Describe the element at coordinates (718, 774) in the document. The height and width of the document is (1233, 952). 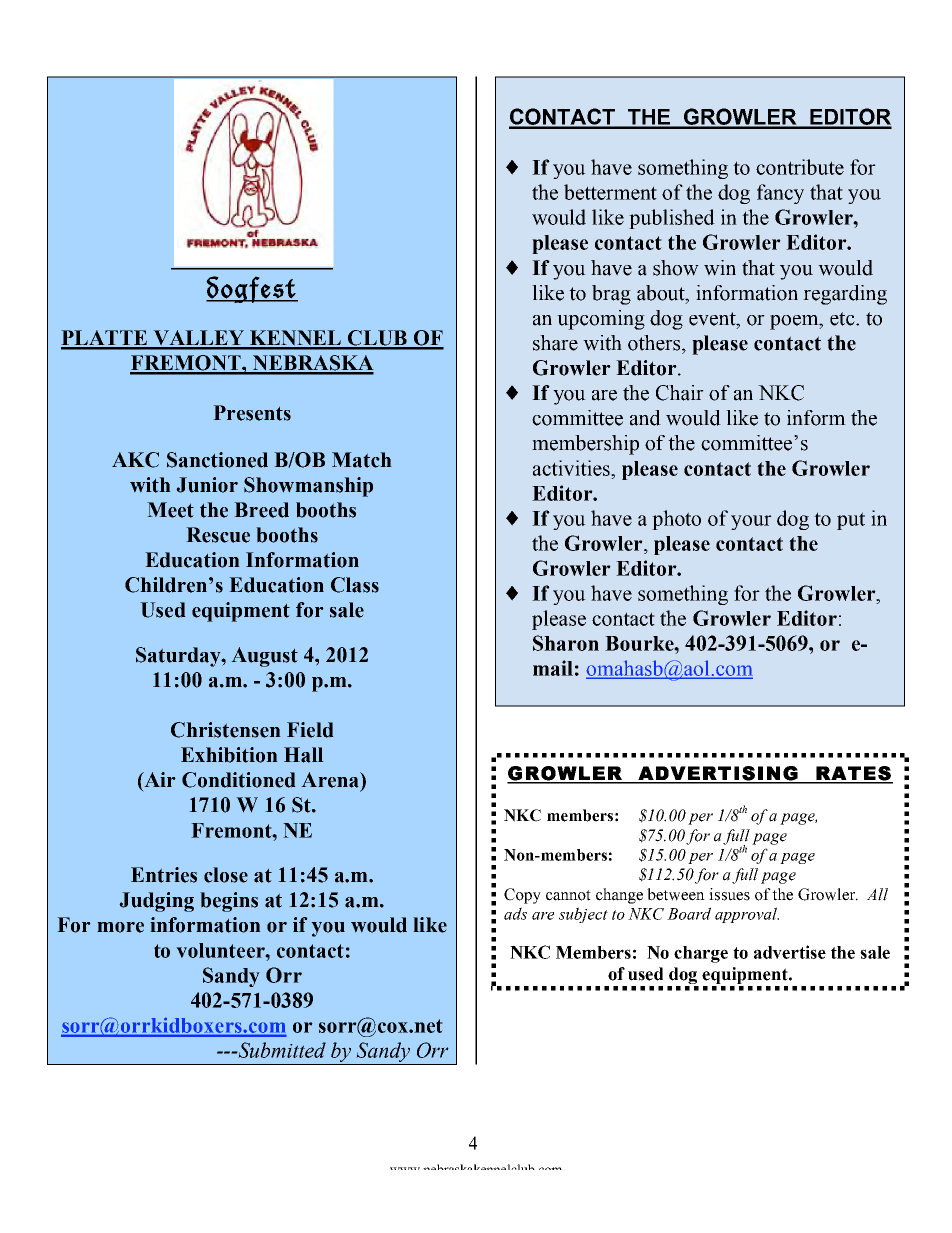
I see `ADVERTISING` at that location.
